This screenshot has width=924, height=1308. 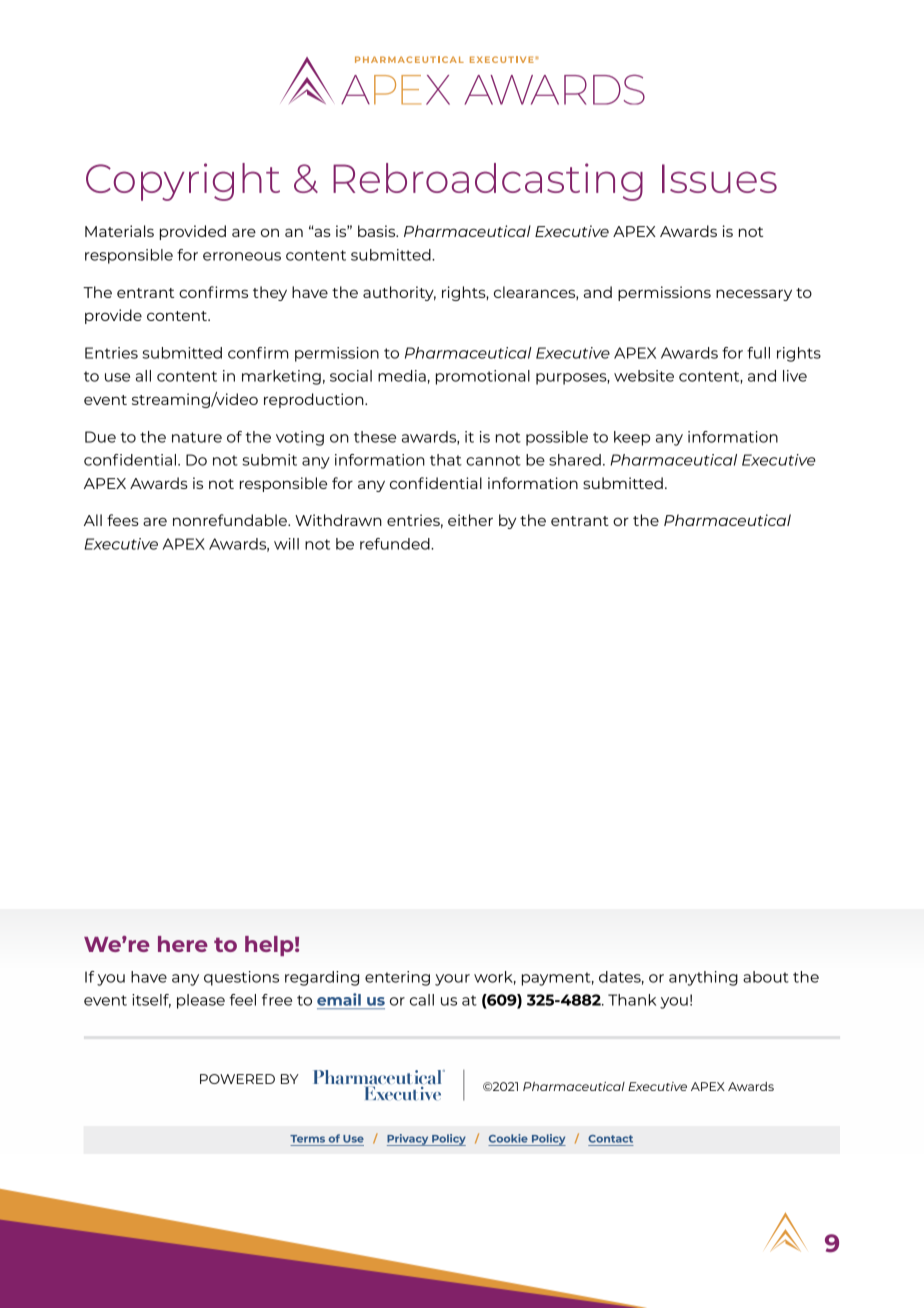 What do you see at coordinates (470, 520) in the screenshot?
I see `either` at bounding box center [470, 520].
